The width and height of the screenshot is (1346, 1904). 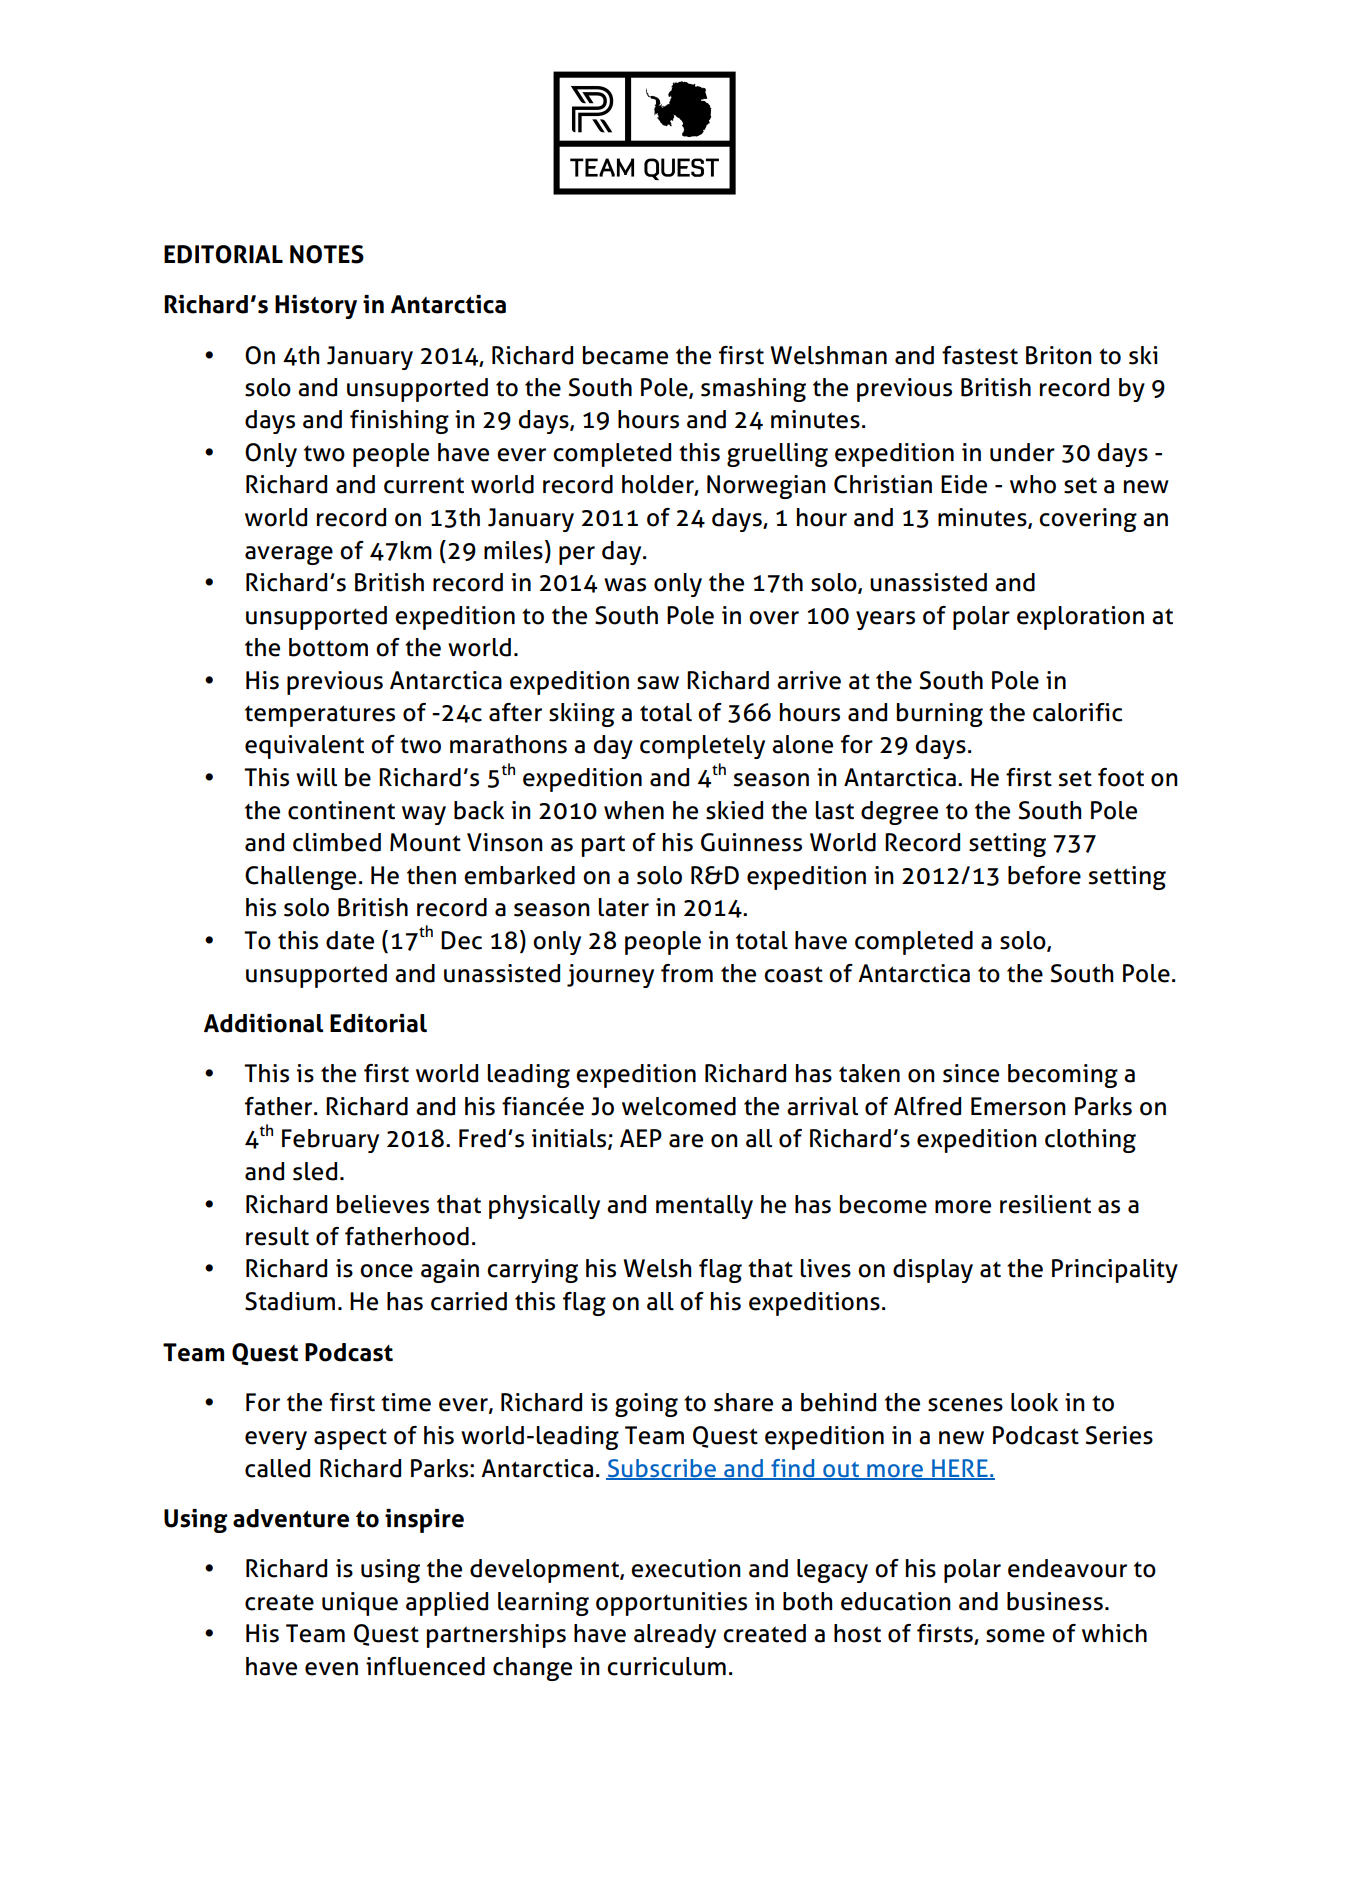 What do you see at coordinates (350, 940) in the screenshot?
I see `date` at bounding box center [350, 940].
